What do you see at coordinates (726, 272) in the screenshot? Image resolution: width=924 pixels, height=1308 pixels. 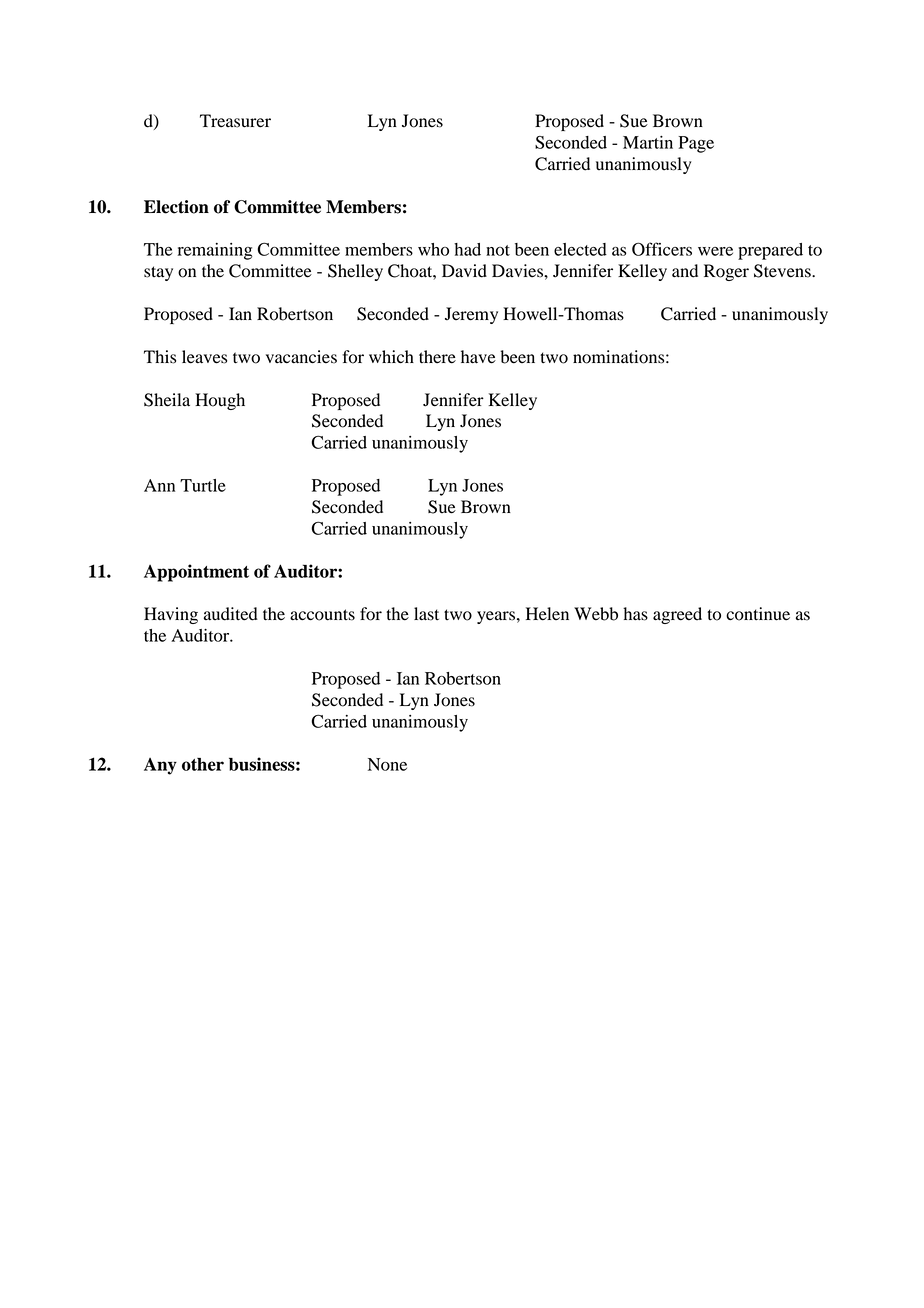 I see `Roger` at bounding box center [726, 272].
